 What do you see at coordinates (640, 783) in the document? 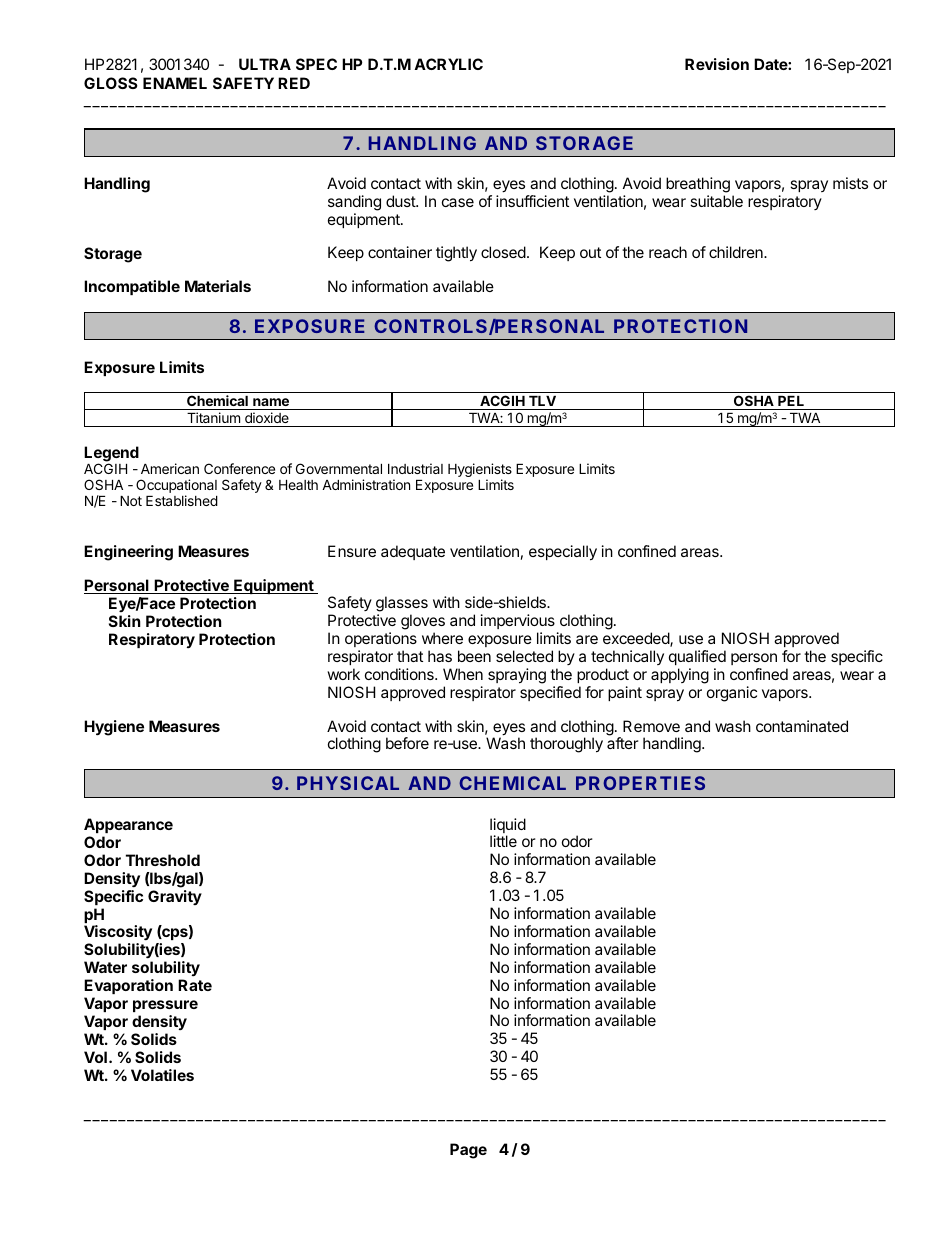
I see `PROPERTIES` at bounding box center [640, 783].
